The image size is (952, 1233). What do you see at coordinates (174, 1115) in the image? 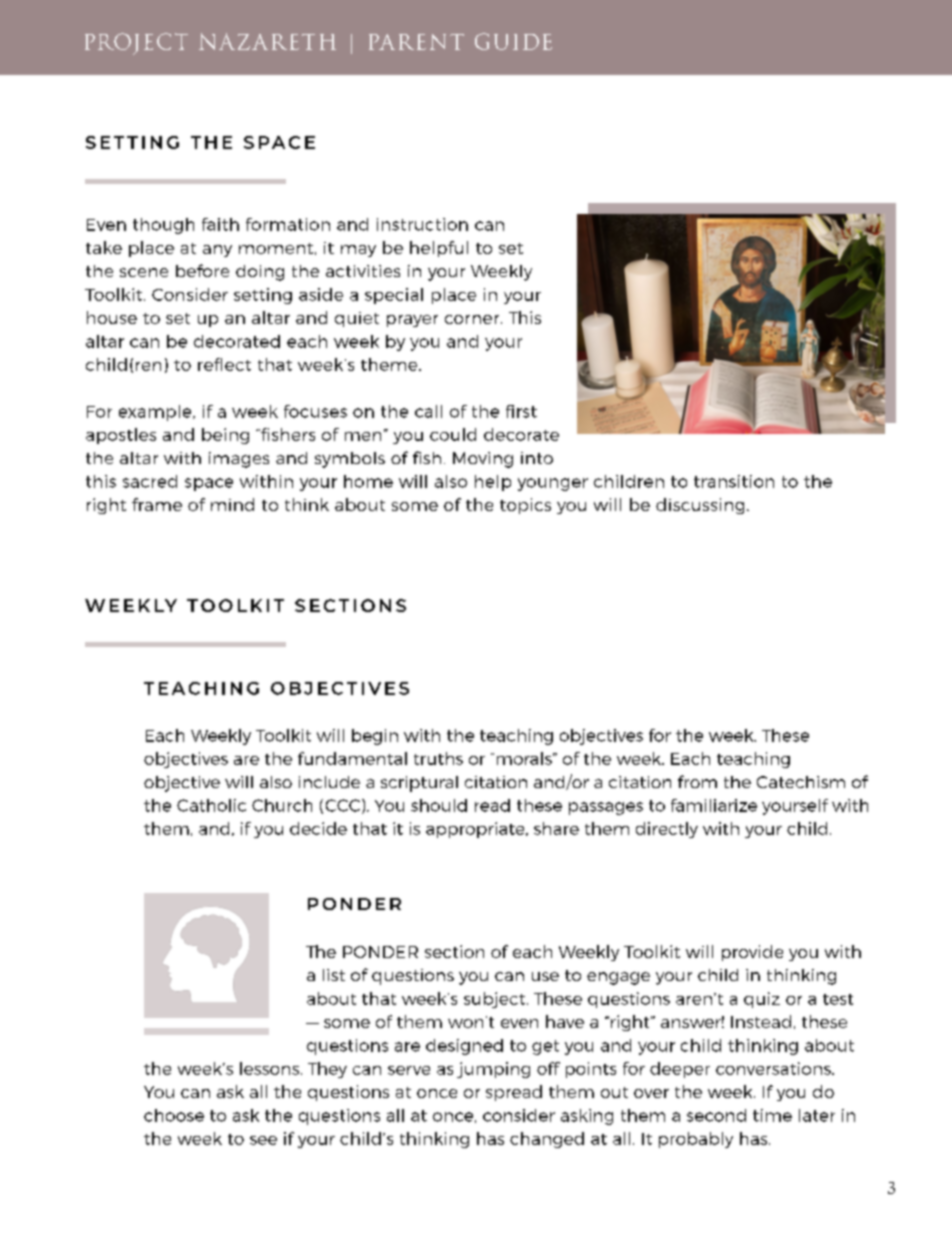
I see `choose` at bounding box center [174, 1115].
